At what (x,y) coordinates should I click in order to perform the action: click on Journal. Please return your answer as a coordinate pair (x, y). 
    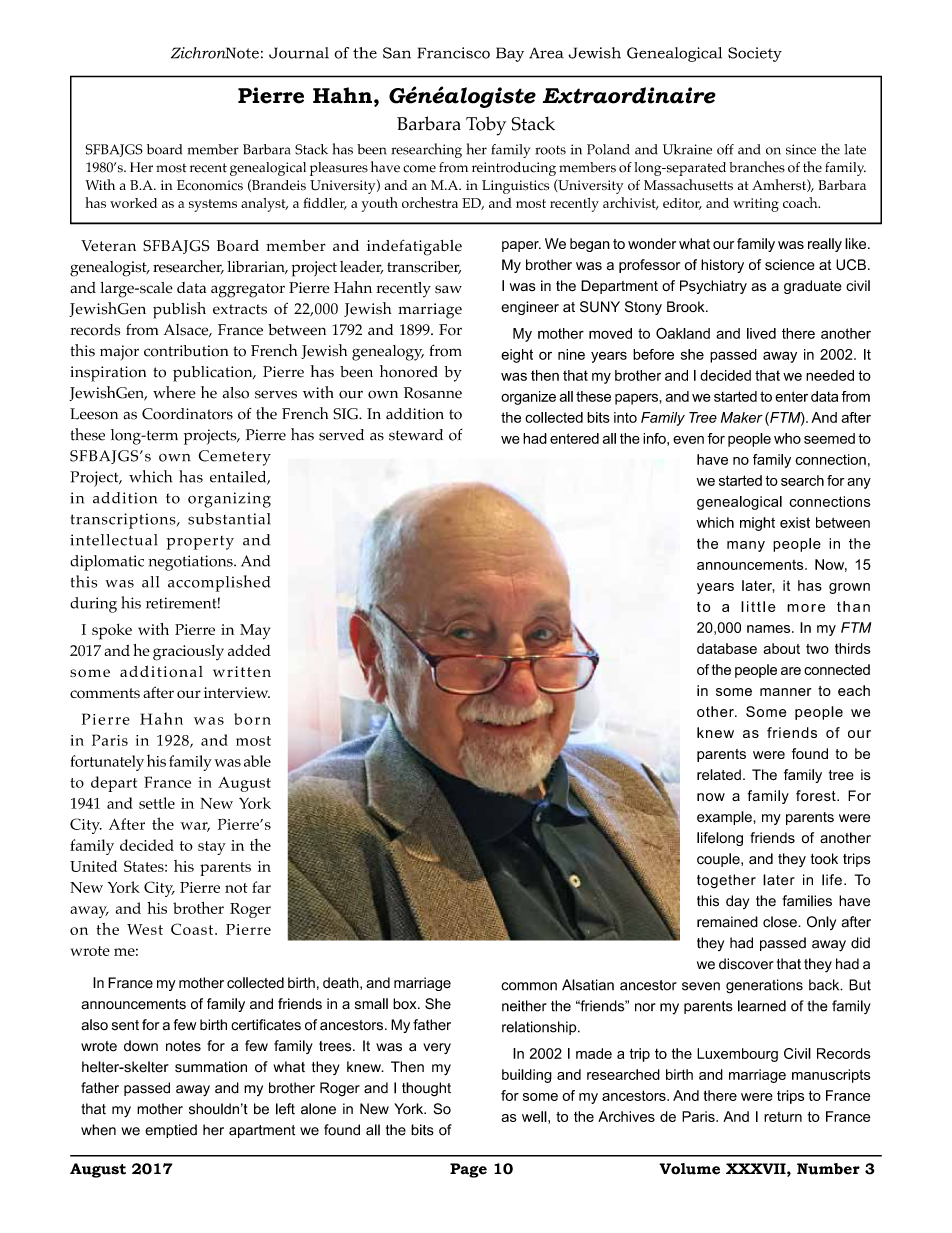
    Looking at the image, I should click on (299, 53).
